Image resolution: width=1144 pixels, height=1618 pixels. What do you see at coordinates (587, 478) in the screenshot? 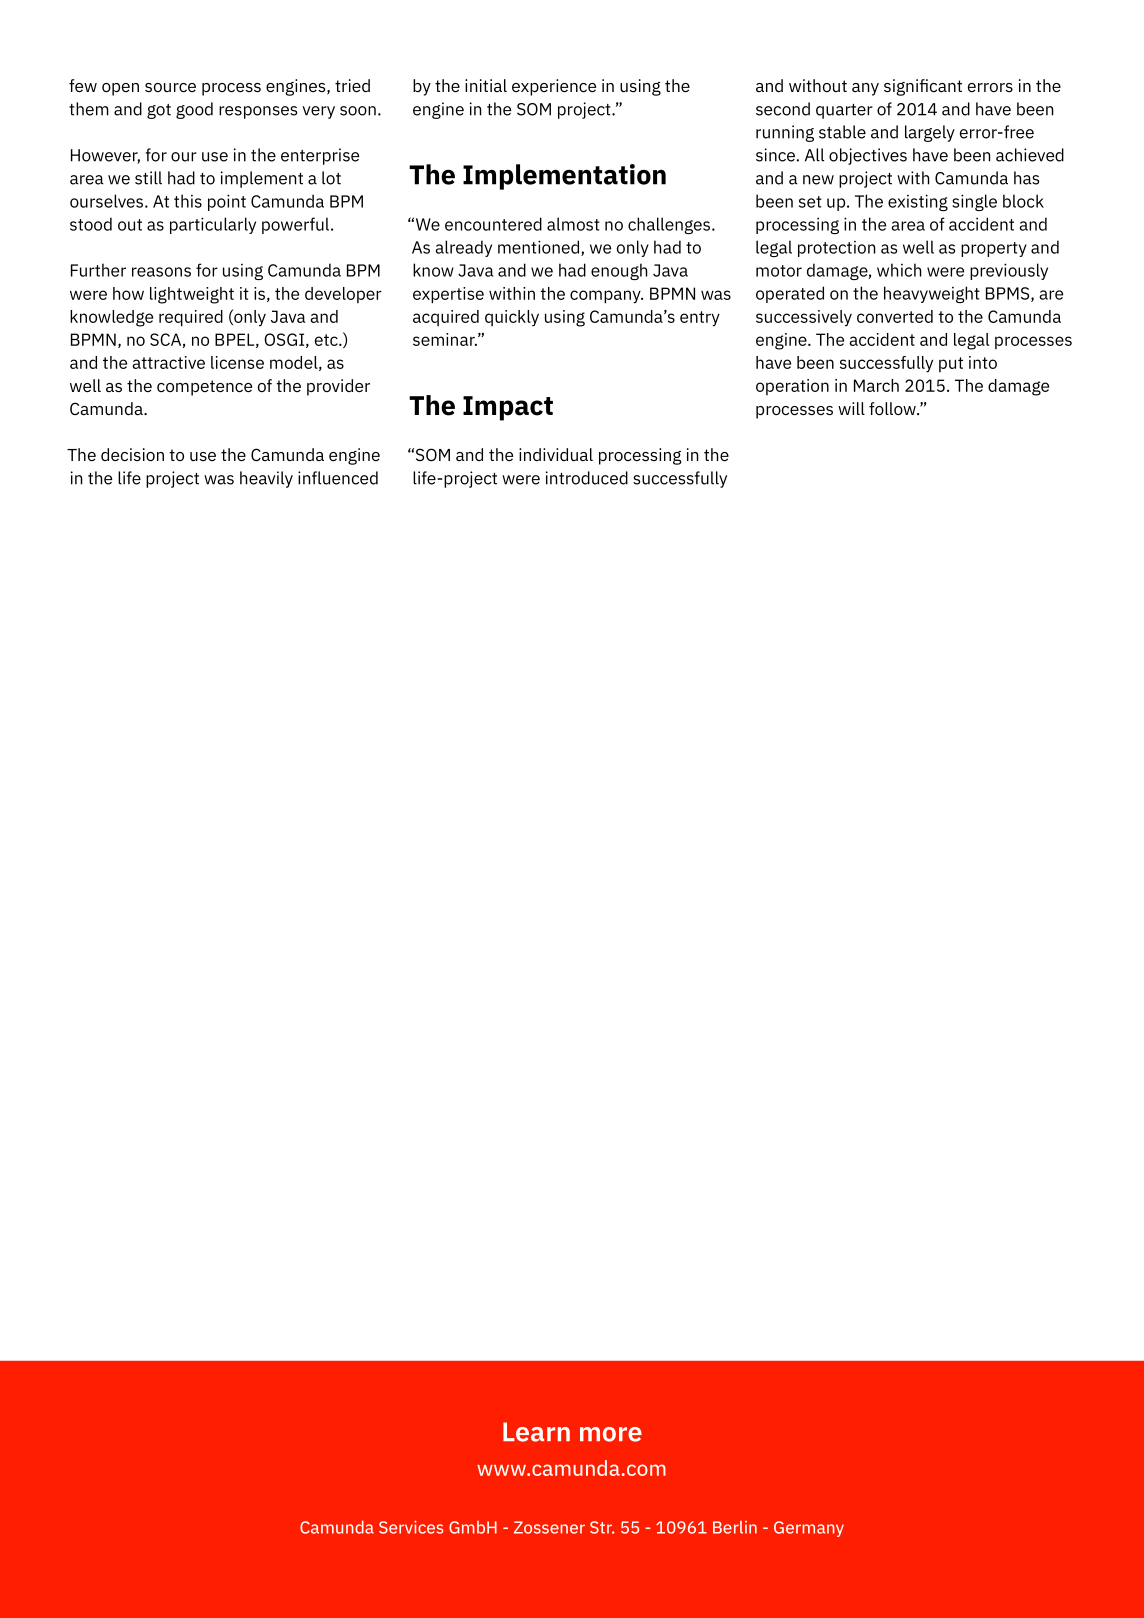
I see `introduced` at bounding box center [587, 478].
